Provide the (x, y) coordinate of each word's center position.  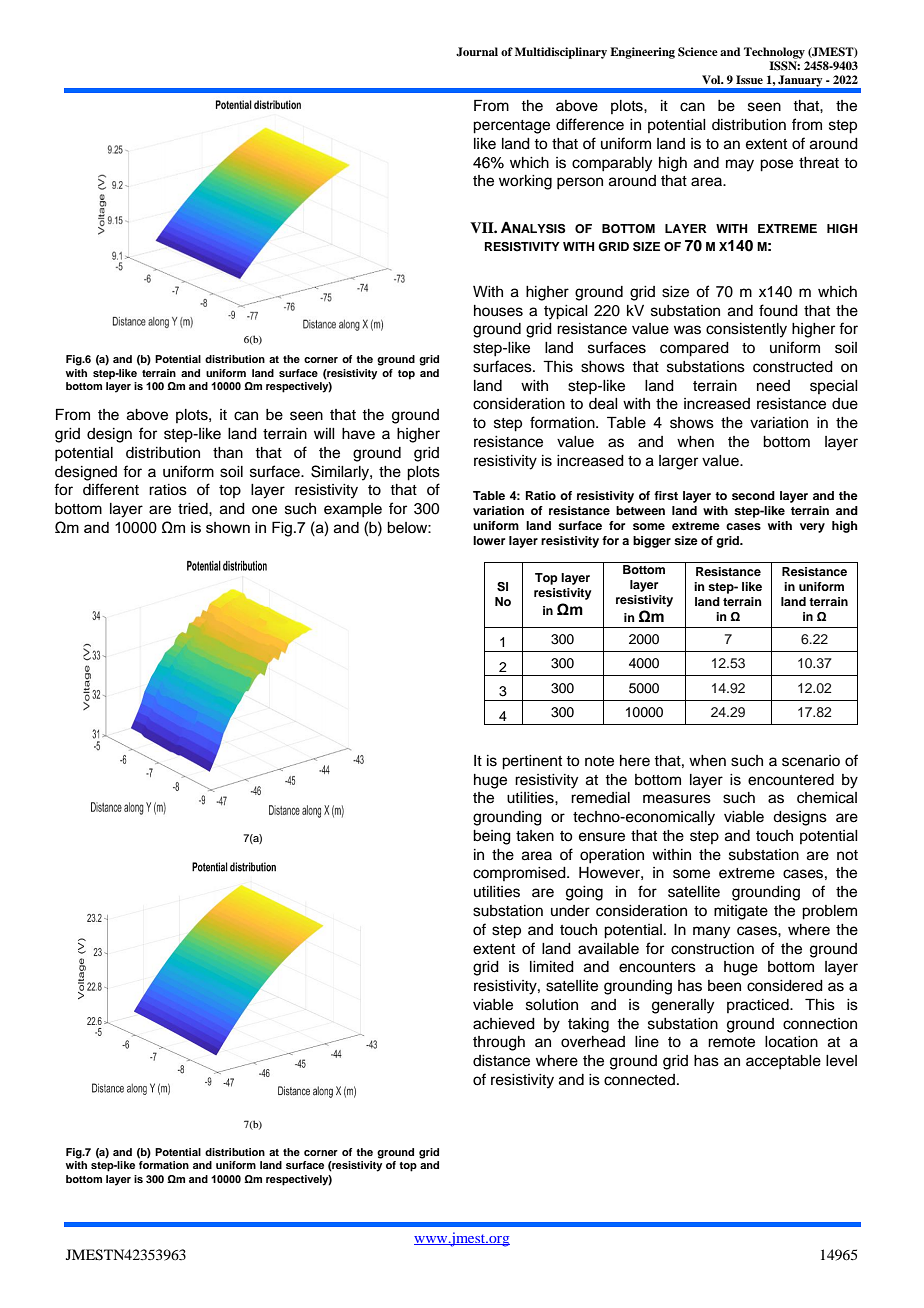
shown (228, 527)
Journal (477, 52)
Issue (749, 79)
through (499, 1043)
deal (603, 404)
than (228, 453)
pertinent (532, 762)
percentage (511, 127)
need (773, 386)
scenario (811, 761)
